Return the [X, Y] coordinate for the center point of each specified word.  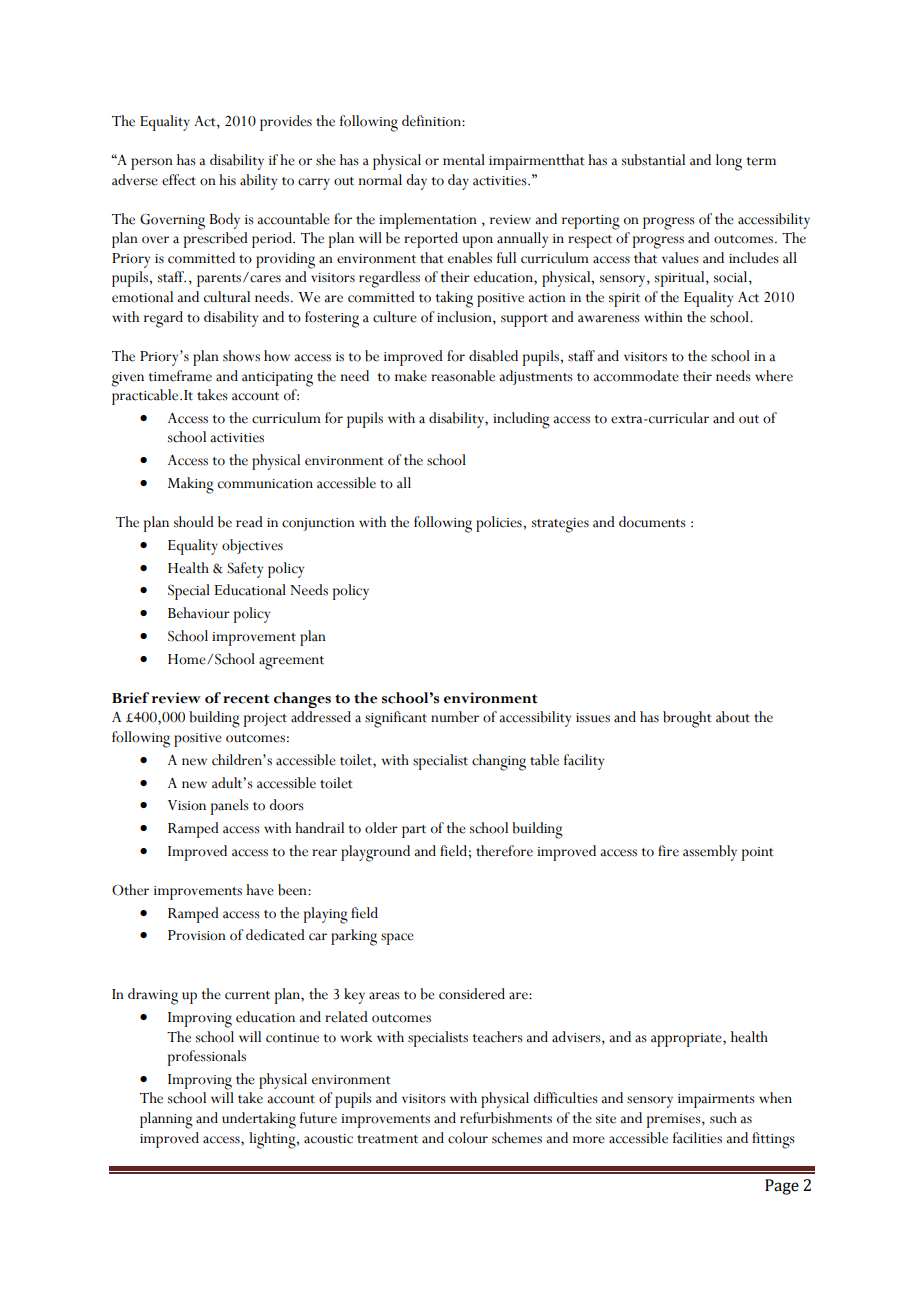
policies [500, 524]
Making [191, 485]
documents [652, 522]
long [729, 162]
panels [230, 807]
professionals [207, 1058]
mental [464, 160]
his [227, 180]
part [414, 831]
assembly [710, 853]
